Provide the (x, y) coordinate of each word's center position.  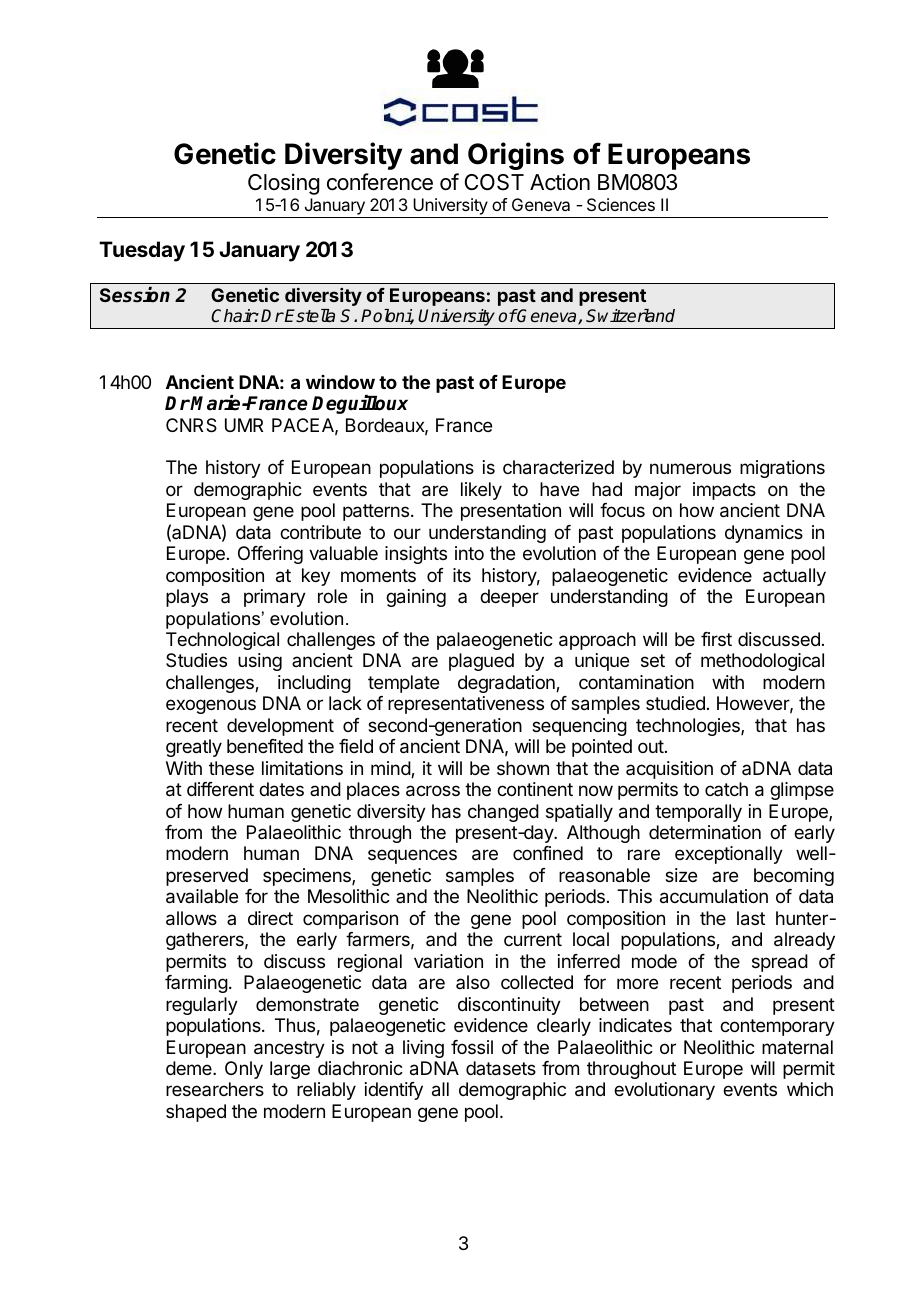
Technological (222, 641)
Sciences (621, 204)
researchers (215, 1089)
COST (494, 182)
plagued (481, 662)
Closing (283, 184)
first (716, 639)
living (423, 1049)
